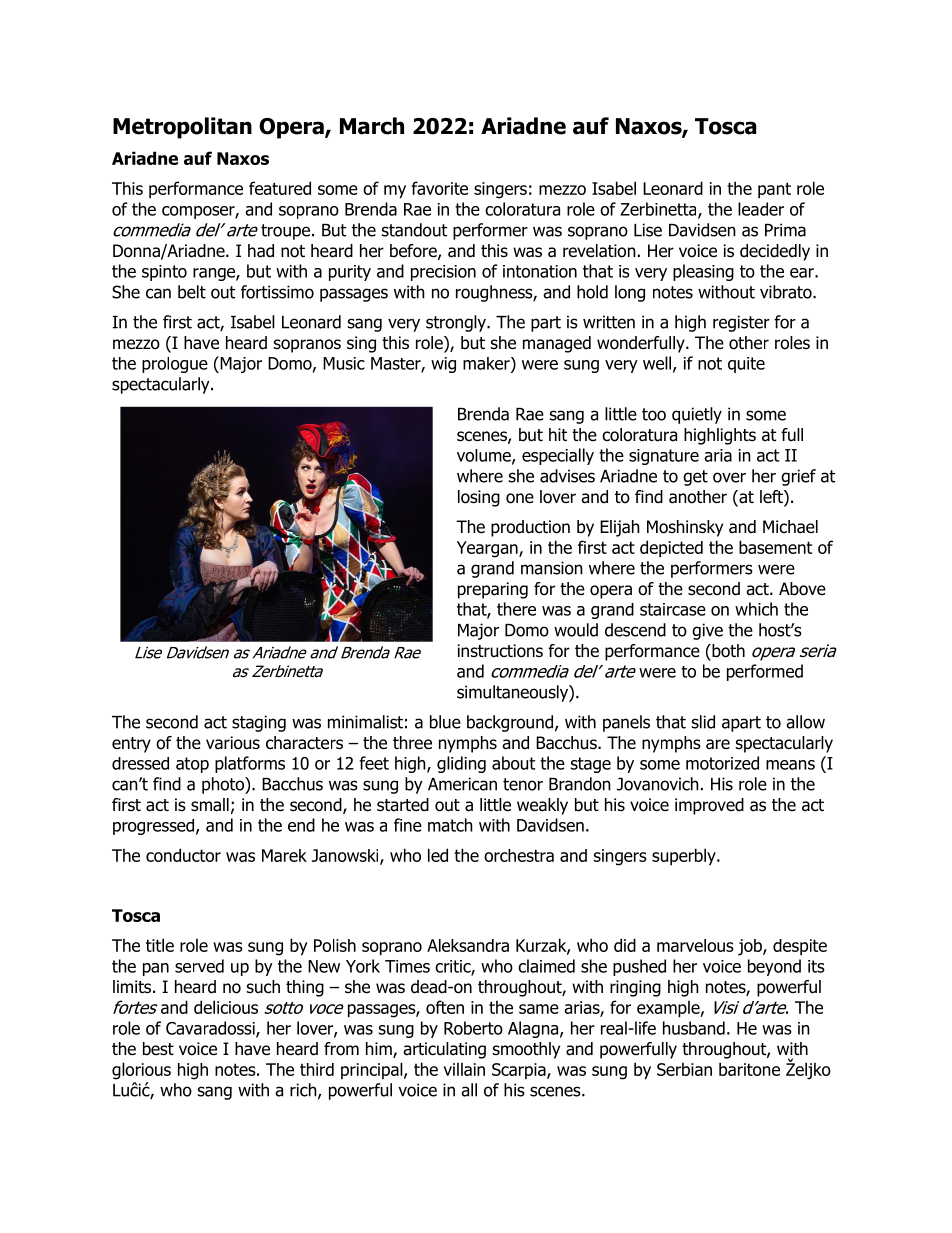 This document has width=952, height=1233. What do you see at coordinates (182, 128) in the document?
I see `Metropolitan` at bounding box center [182, 128].
